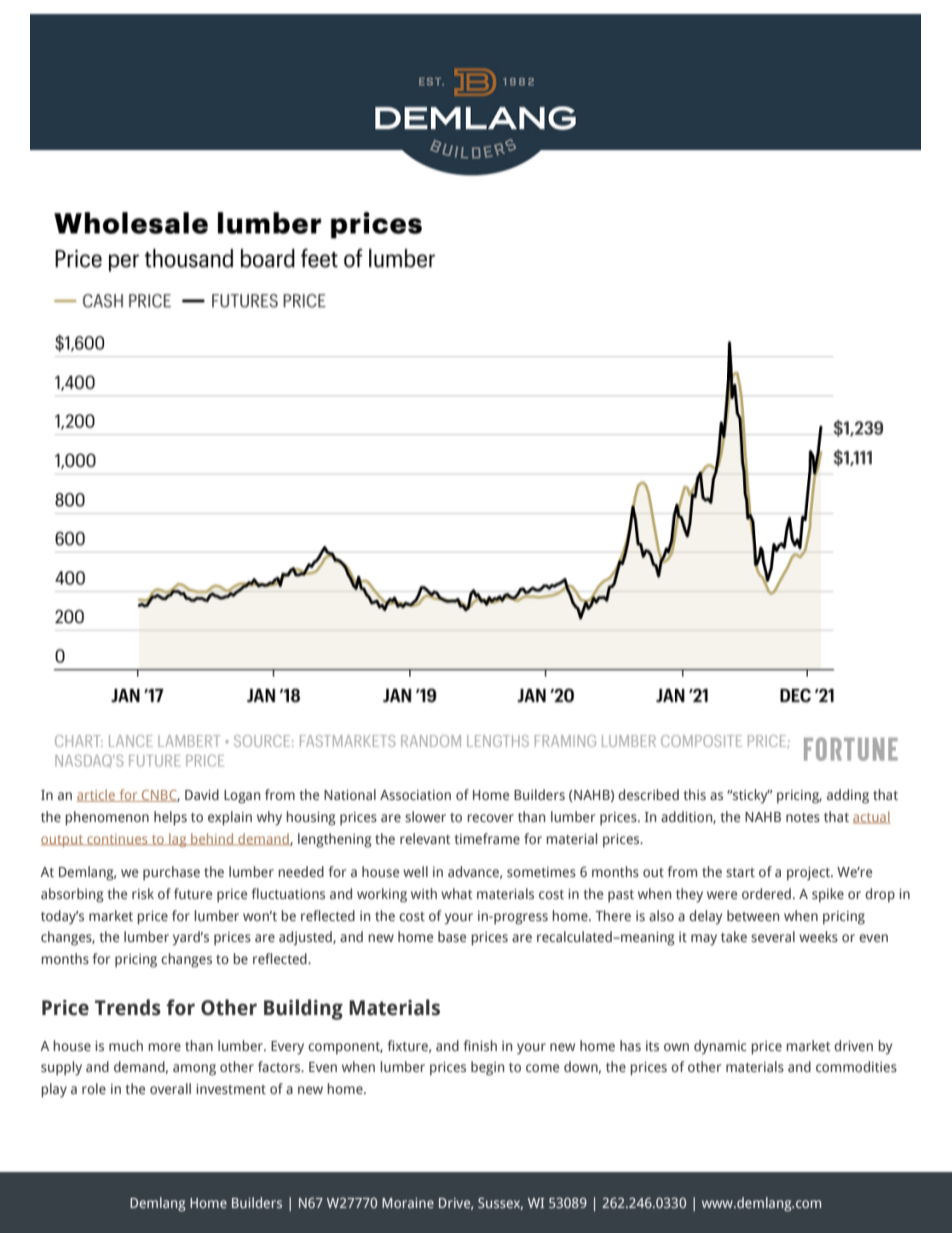 The width and height of the document is (952, 1233). What do you see at coordinates (856, 1066) in the document?
I see `commodities` at bounding box center [856, 1066].
